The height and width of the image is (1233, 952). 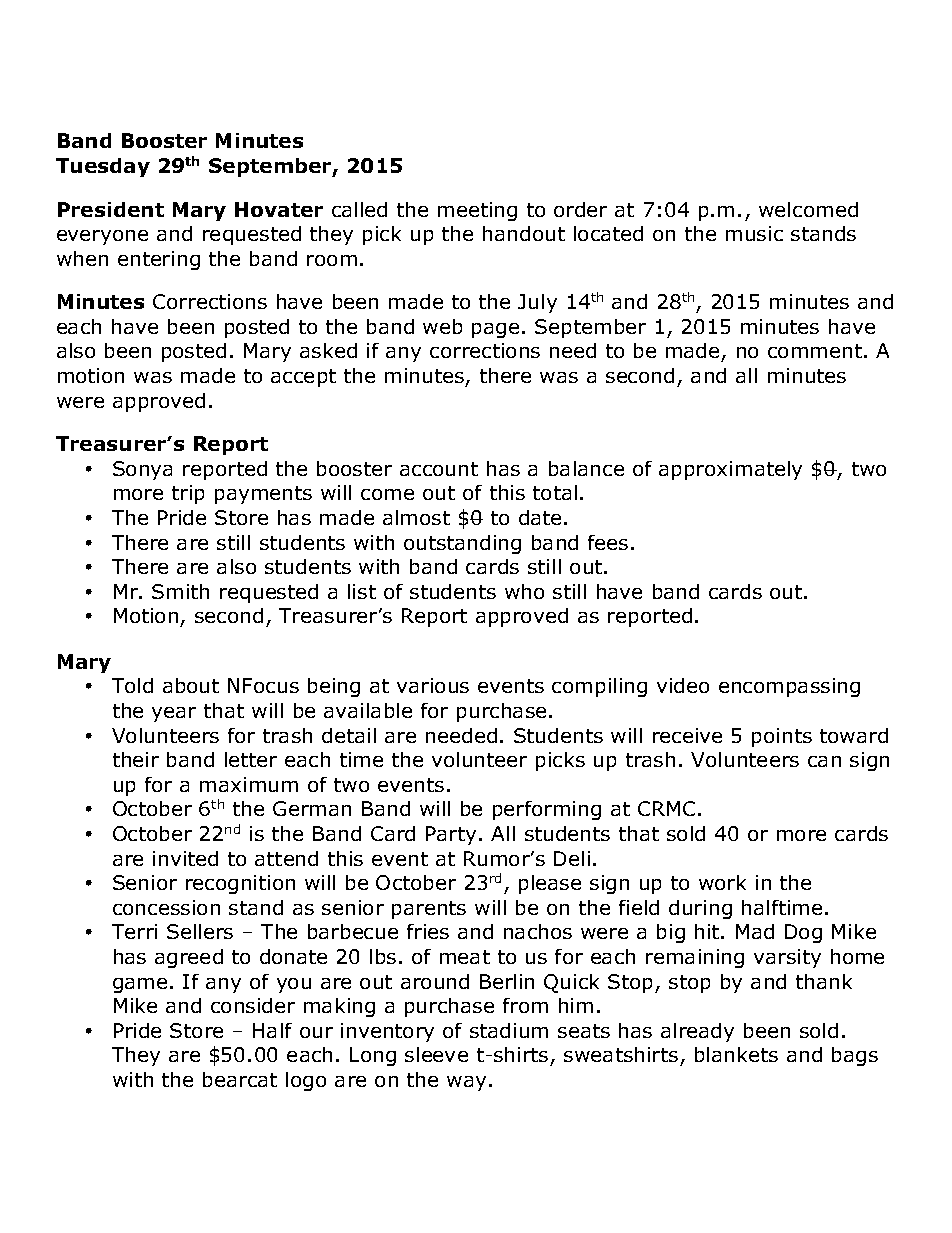 What do you see at coordinates (136, 759) in the image?
I see `their` at bounding box center [136, 759].
